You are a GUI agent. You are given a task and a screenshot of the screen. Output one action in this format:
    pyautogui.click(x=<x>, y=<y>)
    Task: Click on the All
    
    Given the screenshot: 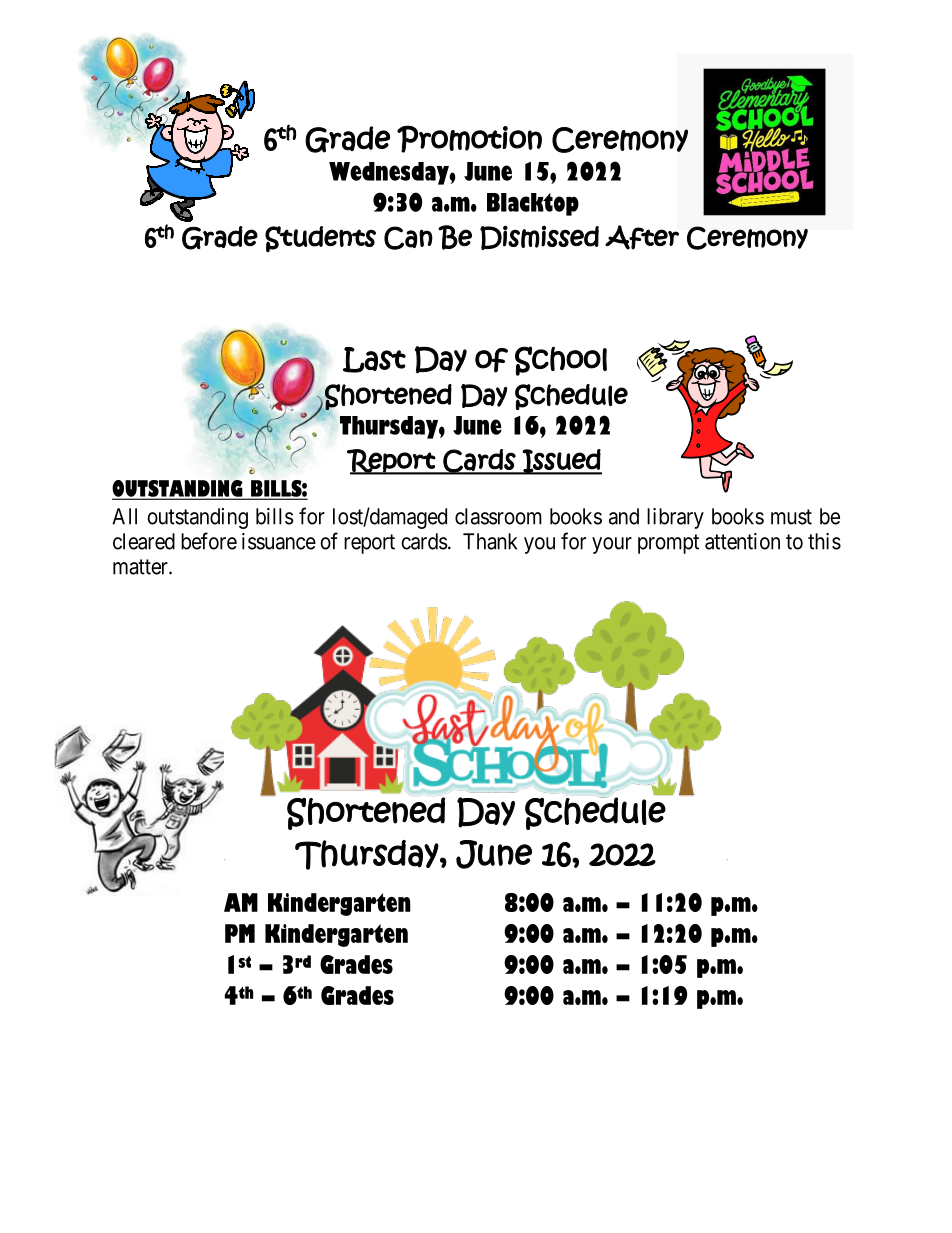 What is the action you would take?
    pyautogui.click(x=124, y=516)
